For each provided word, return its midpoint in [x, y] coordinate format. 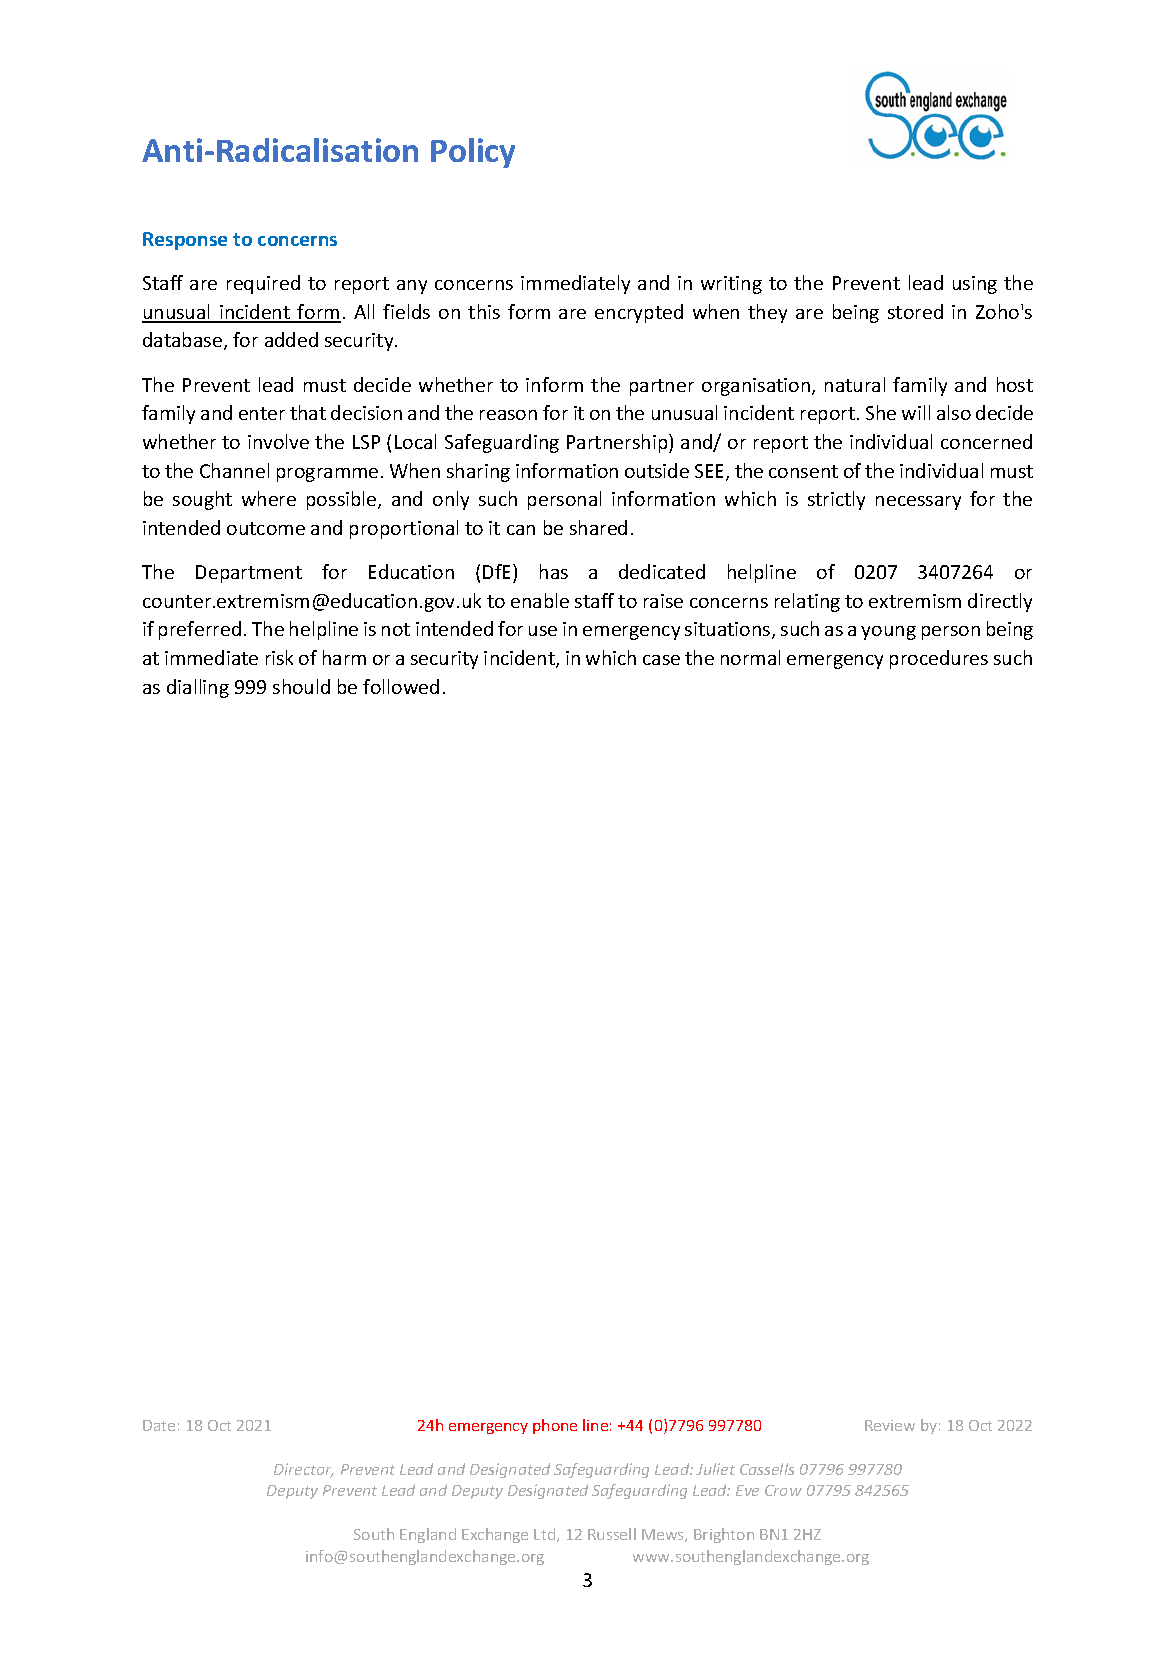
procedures [939, 659]
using [975, 285]
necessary [918, 503]
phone [555, 1426]
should [301, 686]
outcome [266, 528]
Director [304, 1470]
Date [159, 1425]
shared [598, 527]
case [661, 660]
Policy [473, 153]
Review [890, 1425]
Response [185, 241]
